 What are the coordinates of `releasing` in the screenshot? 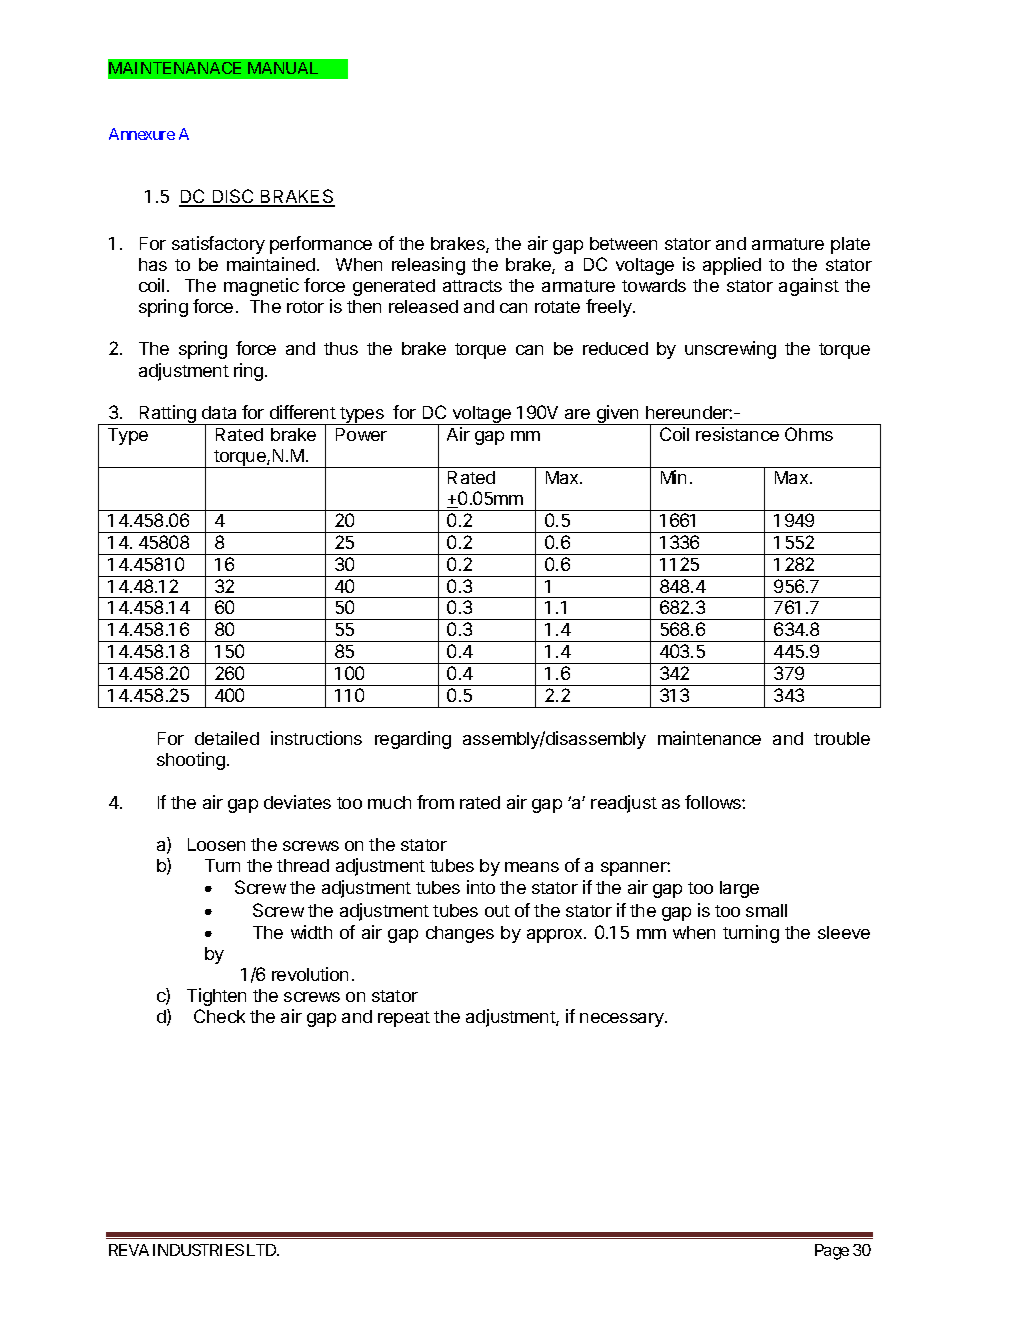 It's located at (428, 266).
